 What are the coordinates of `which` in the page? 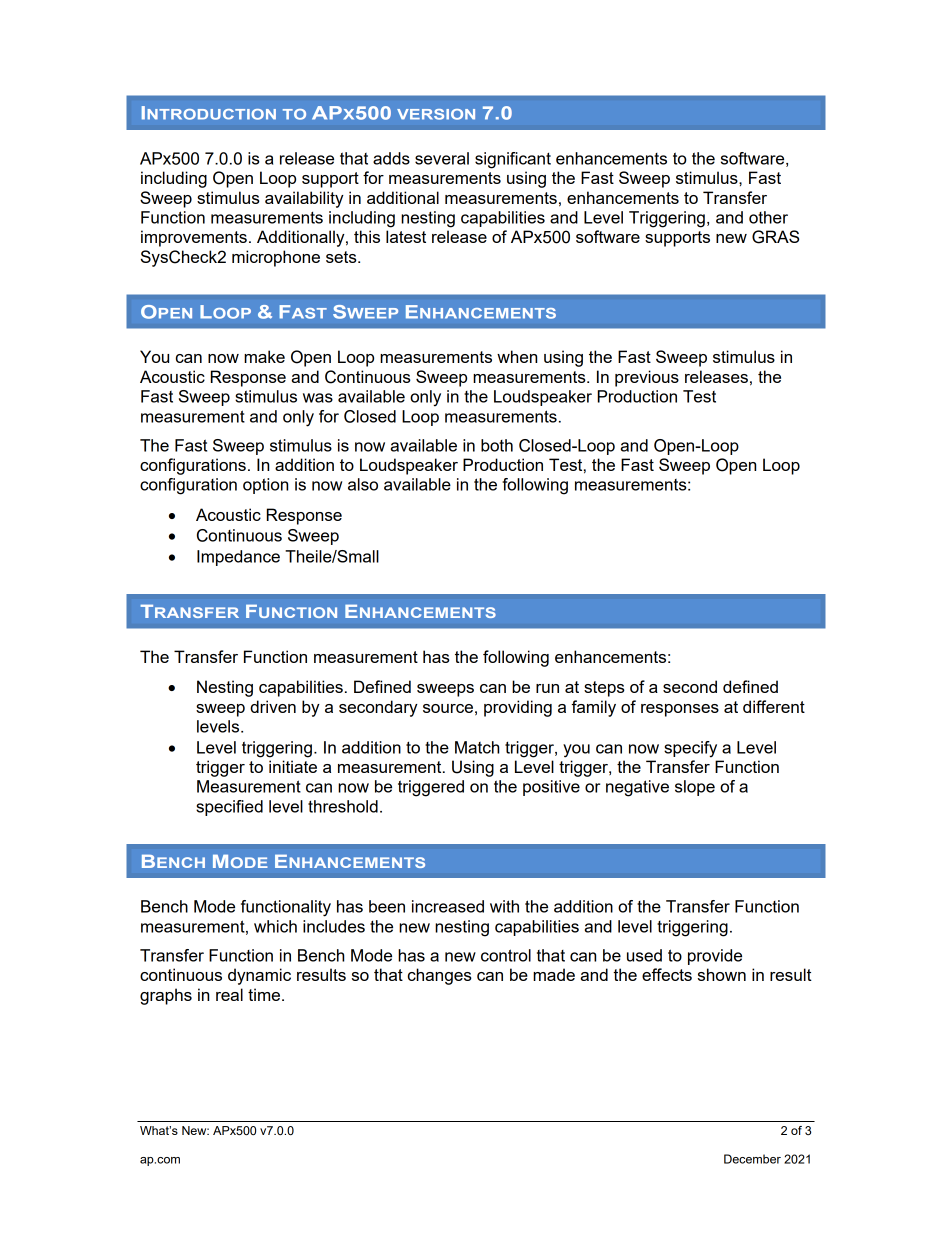 It's located at (275, 926).
